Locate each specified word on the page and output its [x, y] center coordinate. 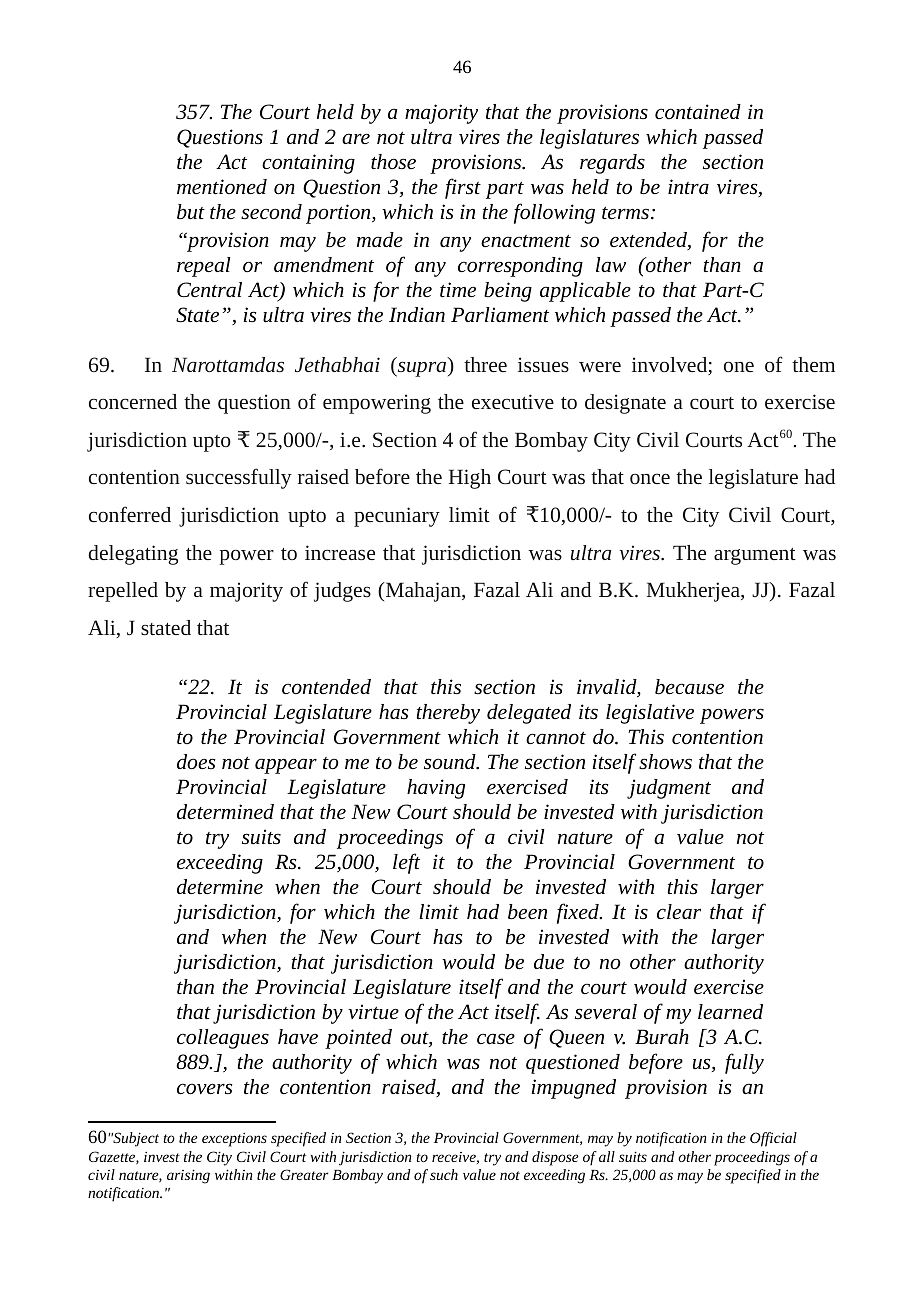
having [436, 789]
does [196, 762]
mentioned [222, 187]
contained [698, 111]
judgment [669, 789]
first [463, 188]
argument [755, 556]
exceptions [234, 1140]
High [470, 479]
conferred [130, 514]
